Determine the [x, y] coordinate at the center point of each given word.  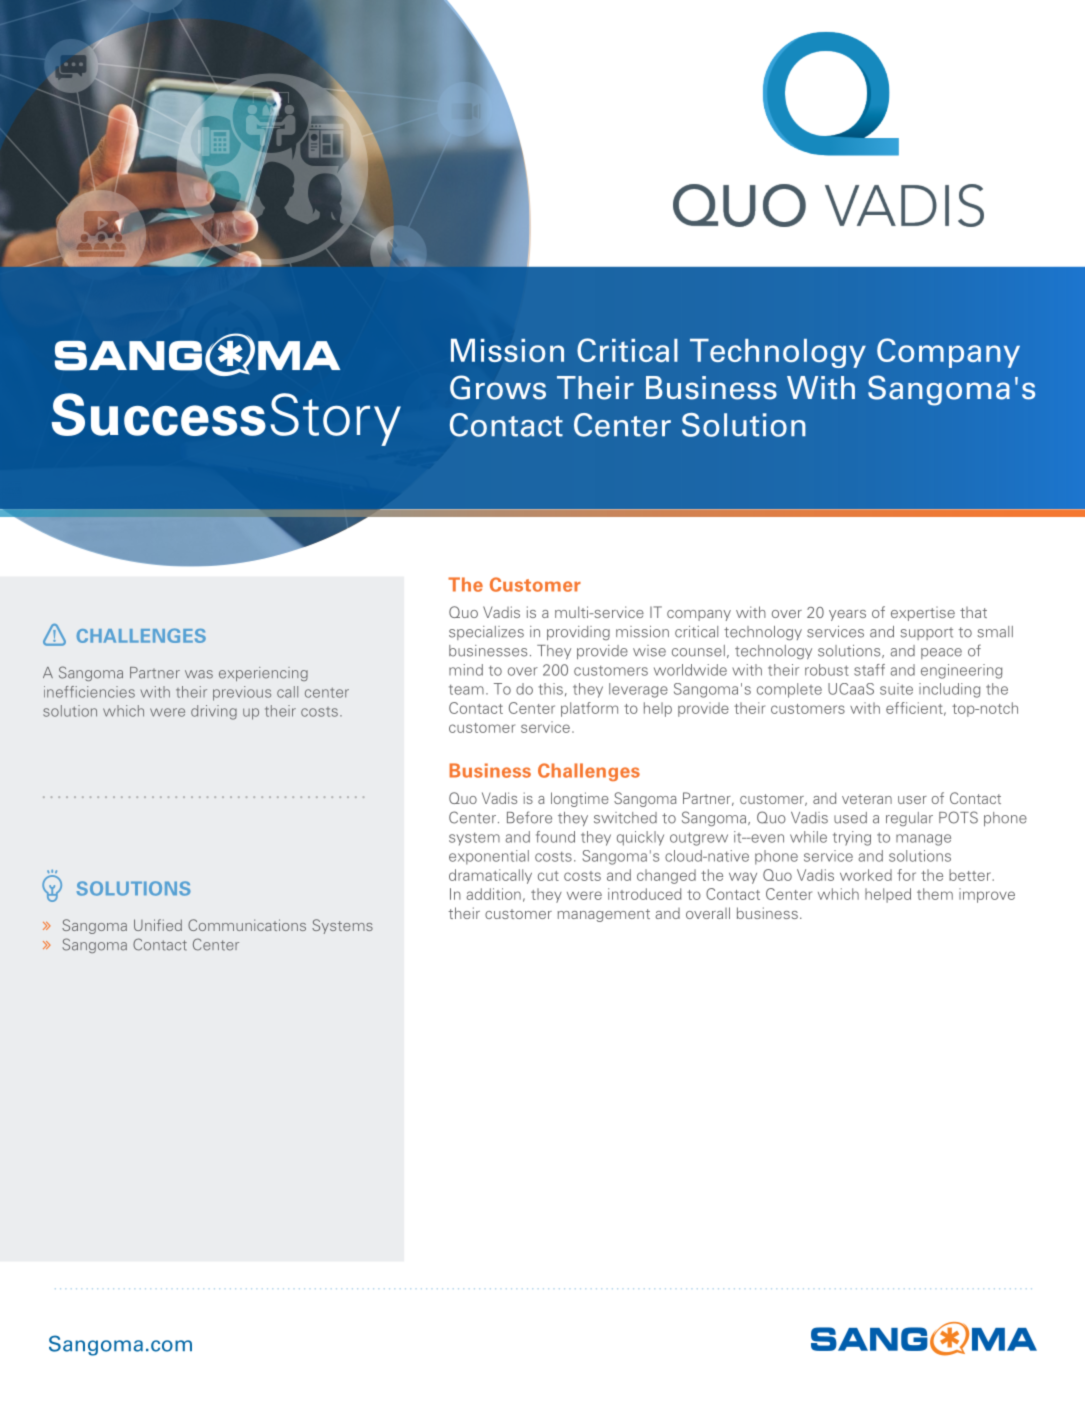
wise [649, 651]
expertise [923, 614]
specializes [486, 633]
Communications [247, 925]
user [912, 800]
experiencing [263, 674]
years [847, 615]
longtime [580, 799]
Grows [498, 387]
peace [941, 653]
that [973, 612]
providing [578, 633]
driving [214, 712]
